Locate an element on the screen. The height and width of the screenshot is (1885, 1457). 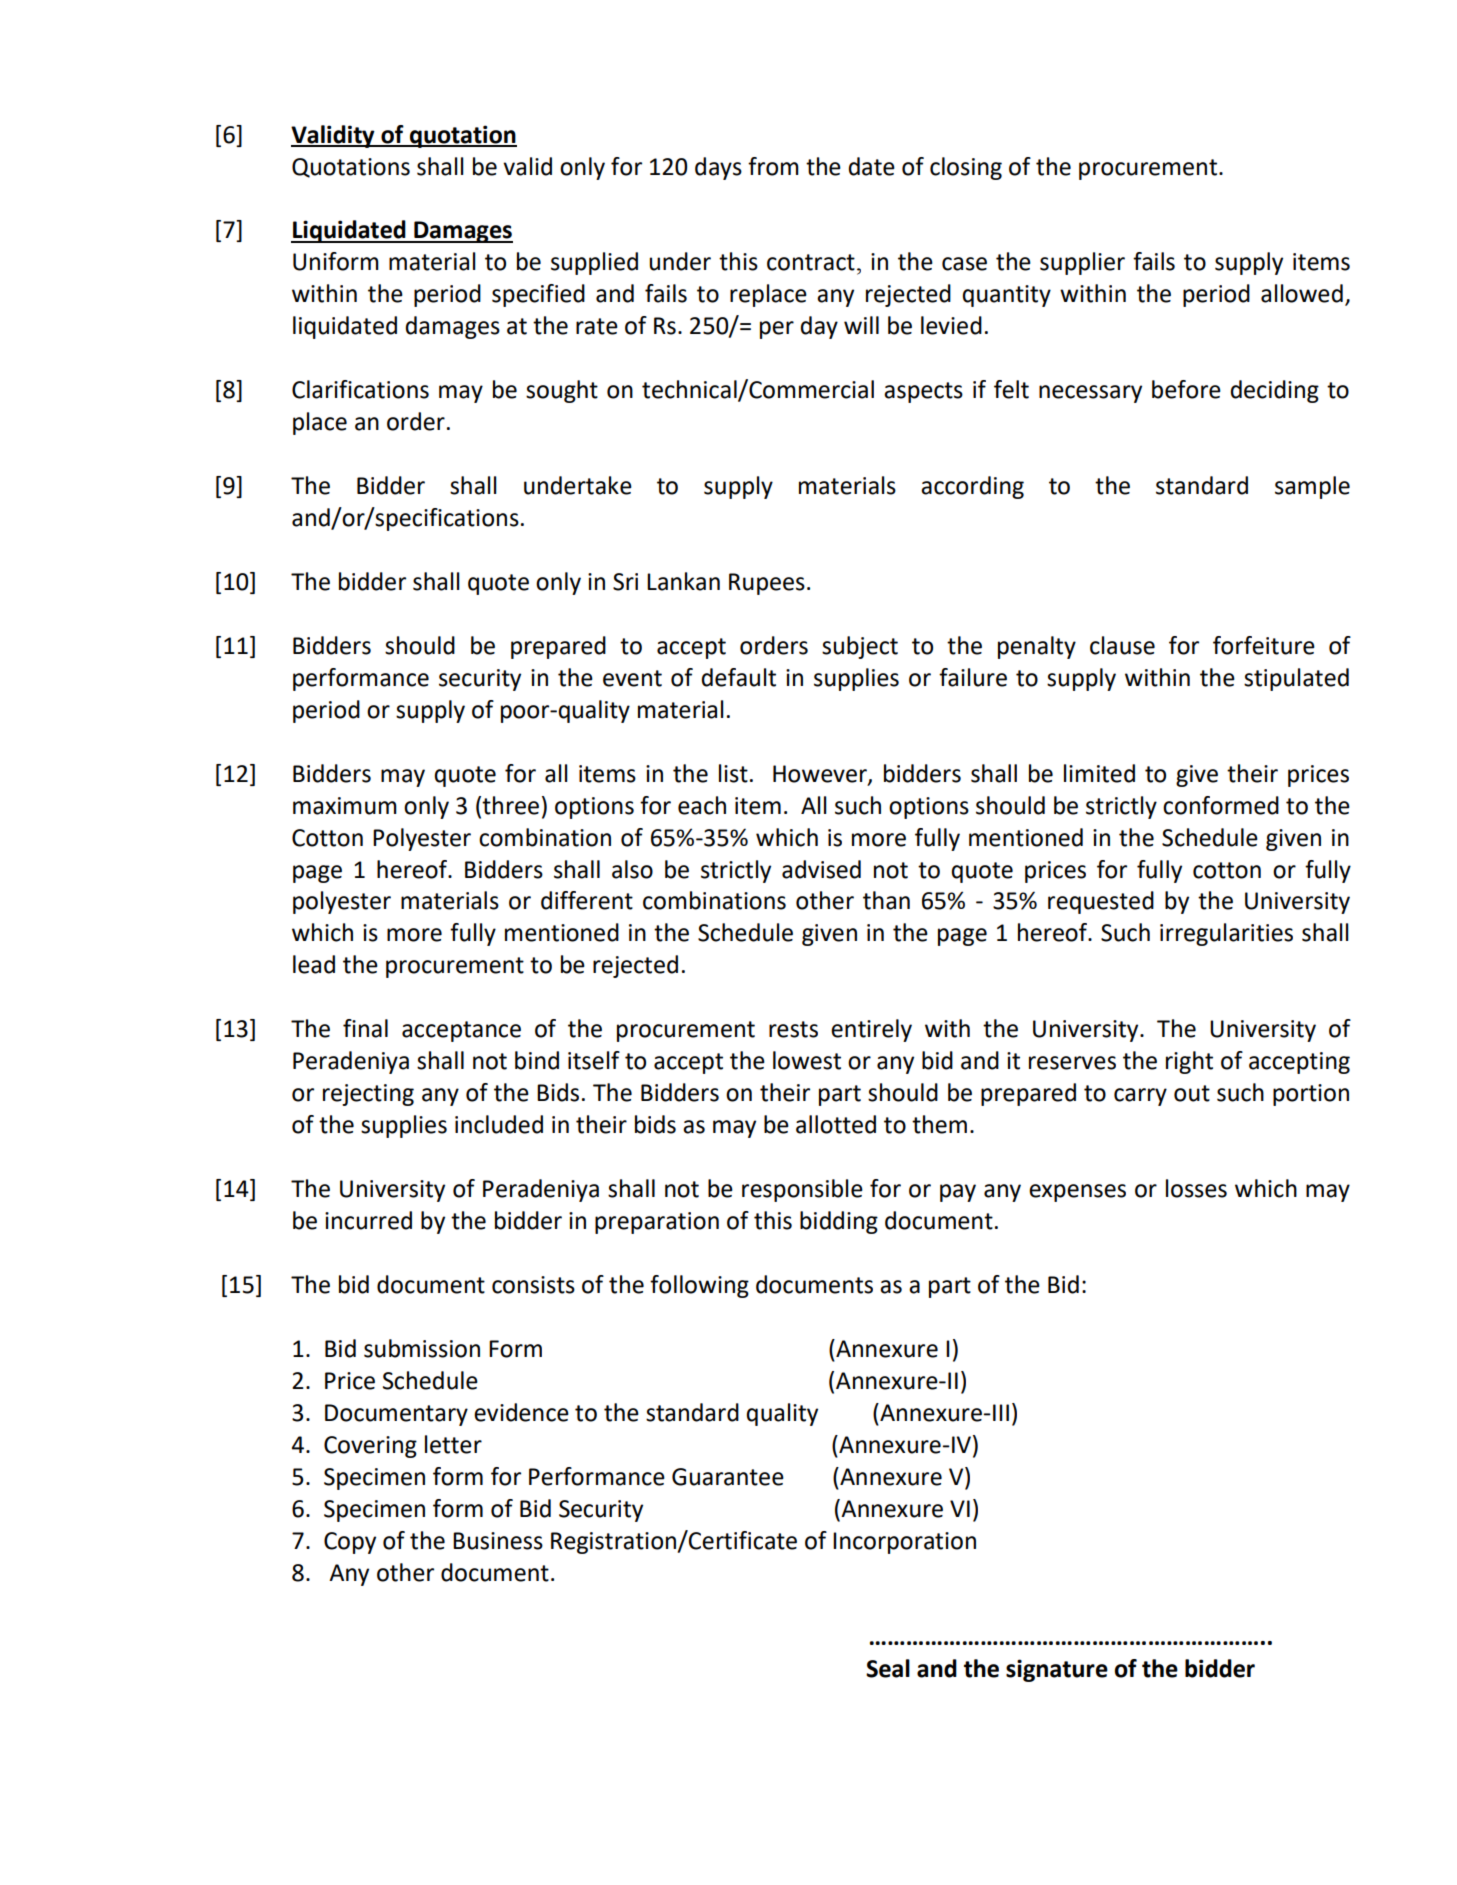
Business is located at coordinates (498, 1541).
